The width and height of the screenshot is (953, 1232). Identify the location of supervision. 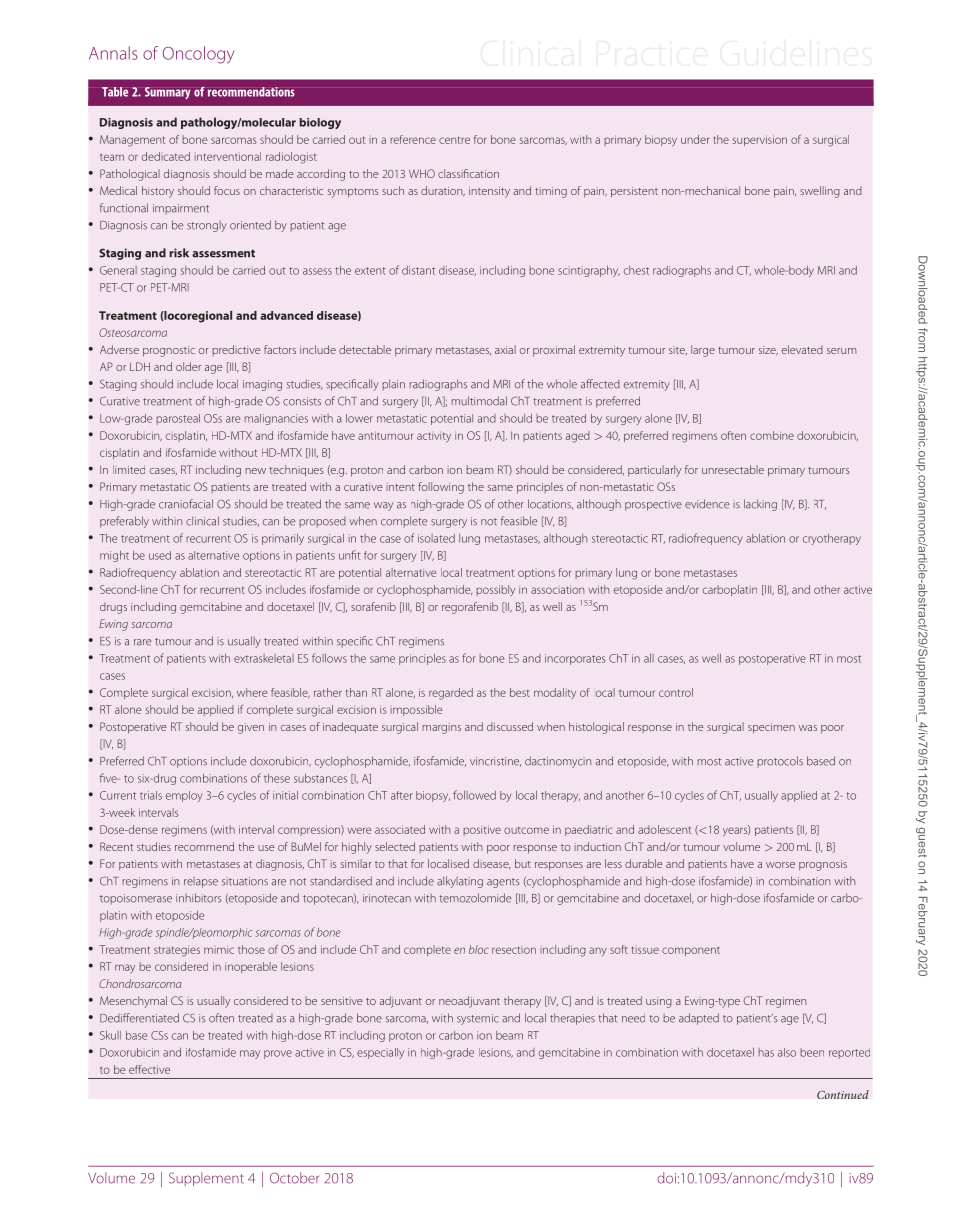
(760, 140).
